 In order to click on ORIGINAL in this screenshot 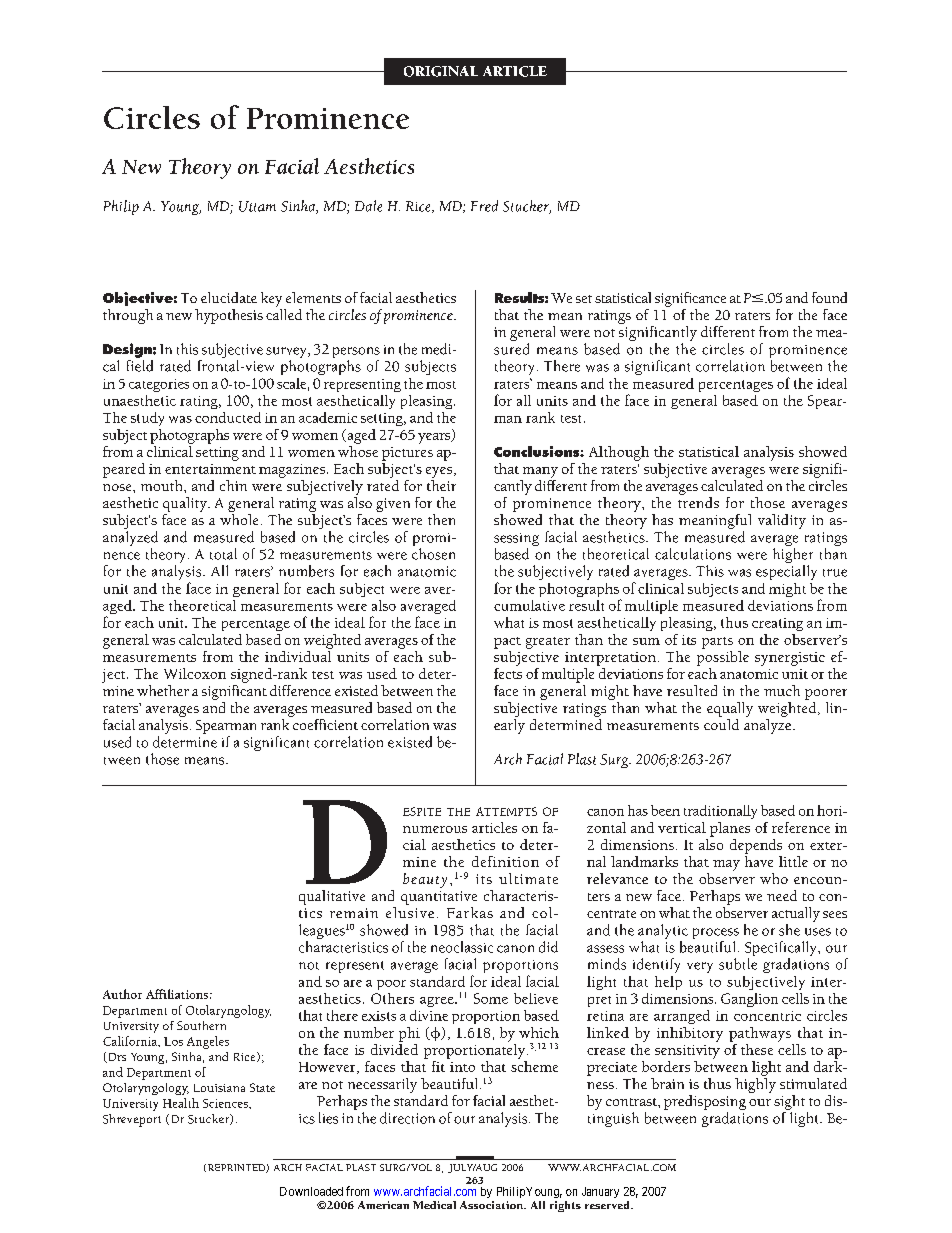, I will do `click(441, 71)`.
